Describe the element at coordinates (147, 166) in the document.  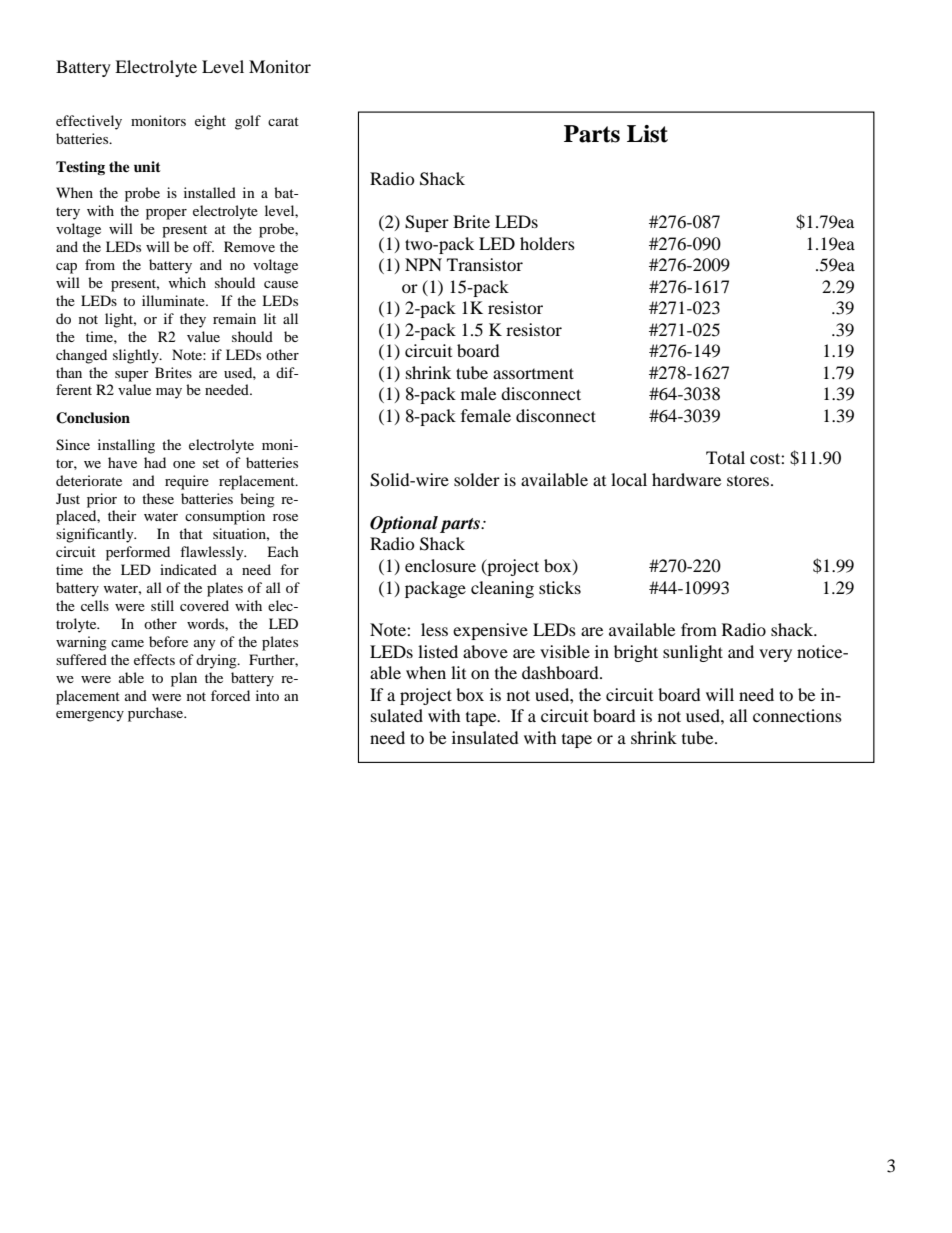
I see `unit` at that location.
